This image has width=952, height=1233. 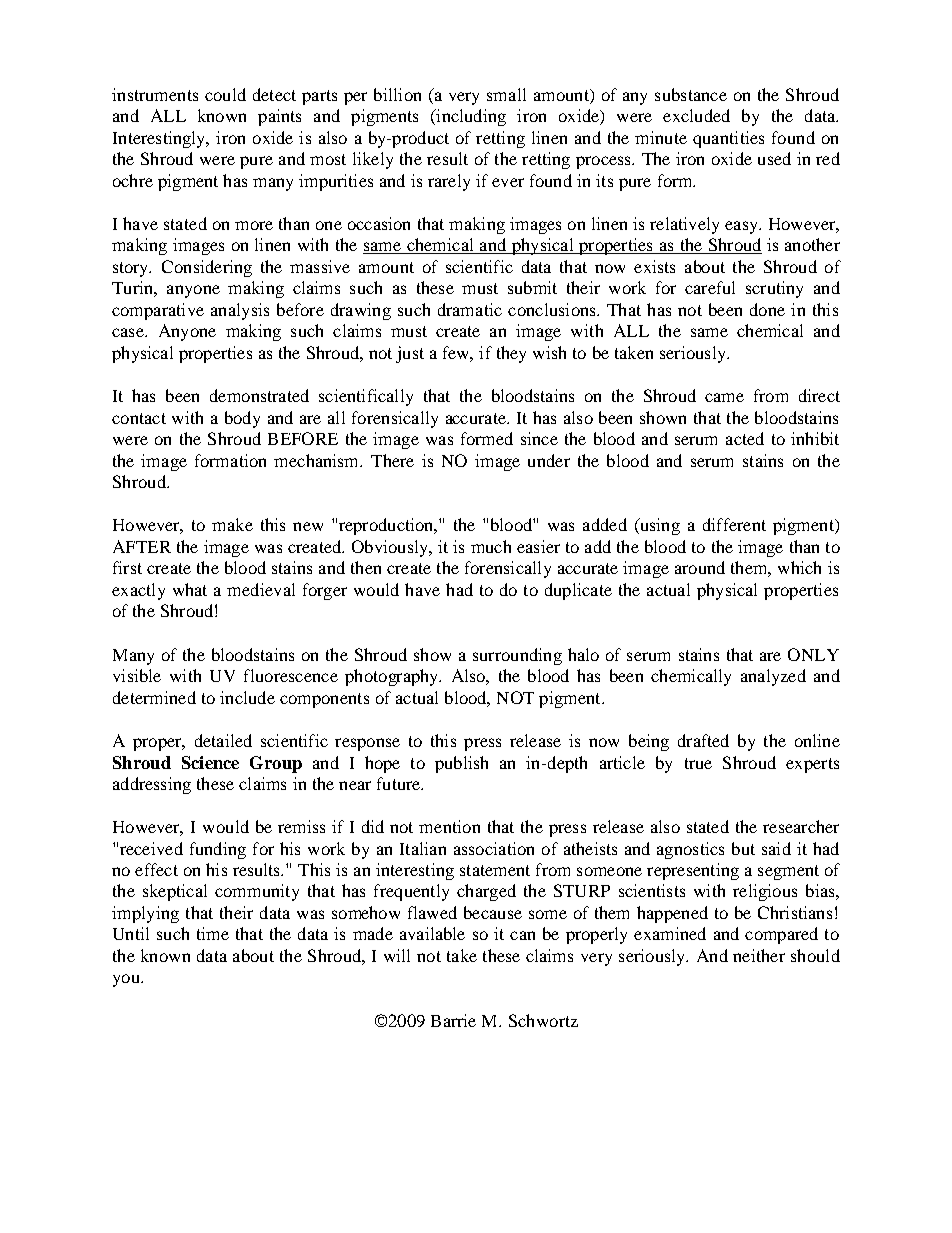 What do you see at coordinates (210, 762) in the image?
I see `Science` at bounding box center [210, 762].
